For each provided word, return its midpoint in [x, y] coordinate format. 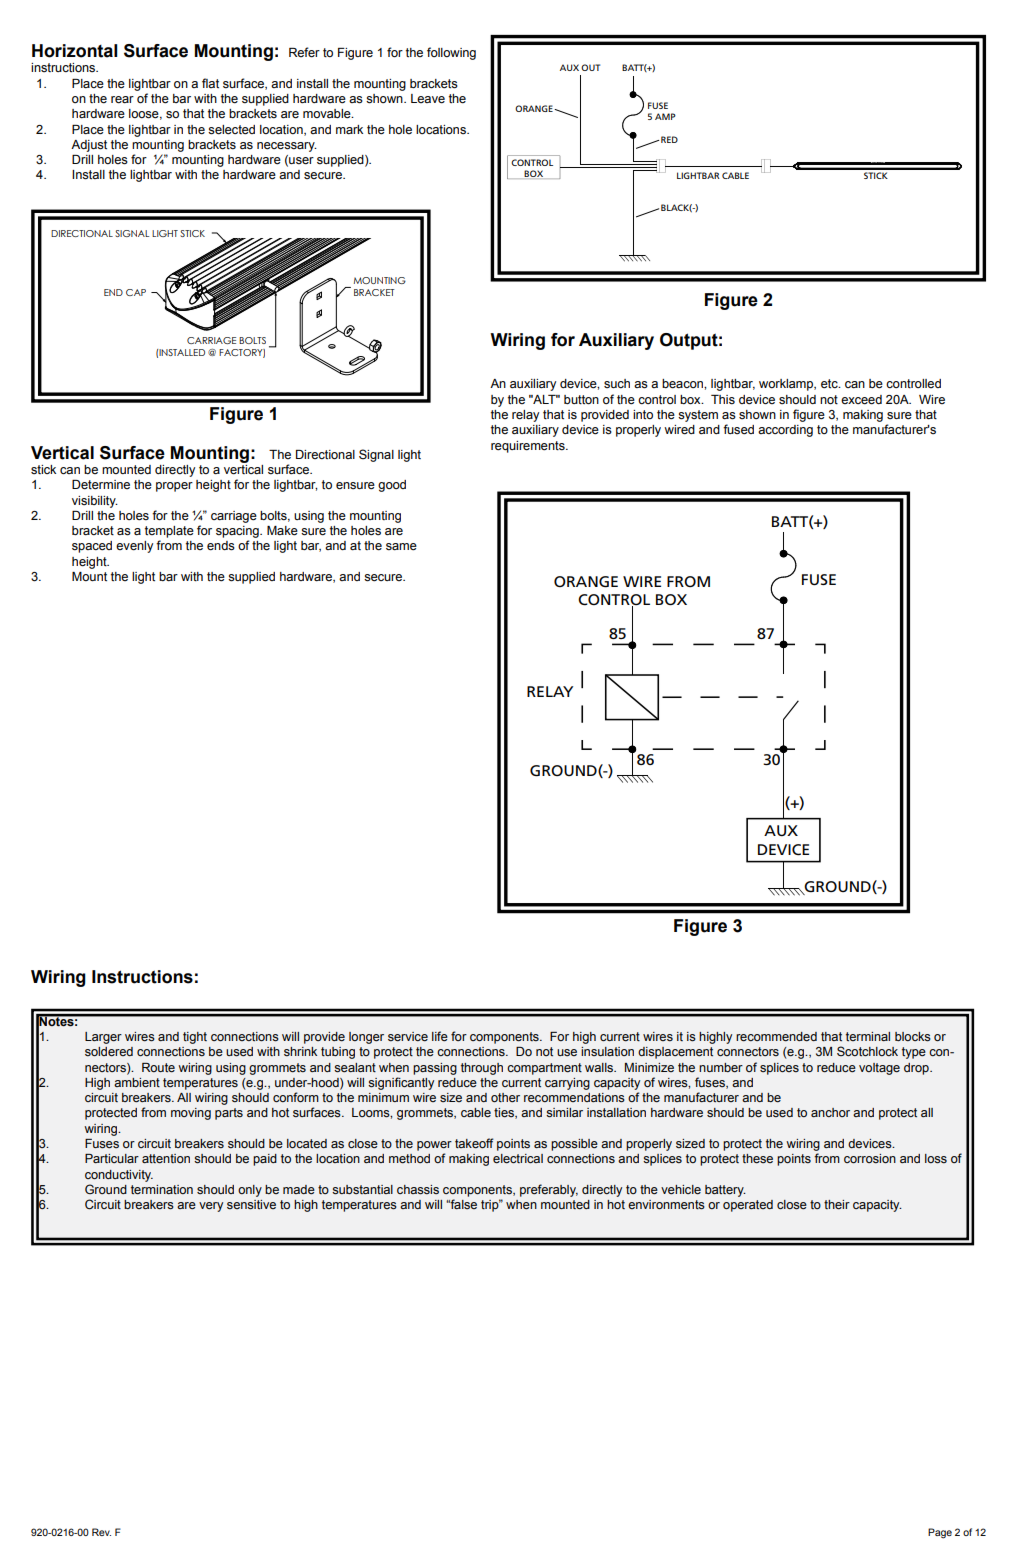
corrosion [870, 1158]
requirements [529, 447]
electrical [518, 1159]
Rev [101, 1532]
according [785, 431]
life [440, 1036]
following [451, 53]
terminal [868, 1036]
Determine [101, 485]
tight [195, 1038]
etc [830, 384]
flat [210, 83]
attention [166, 1159]
